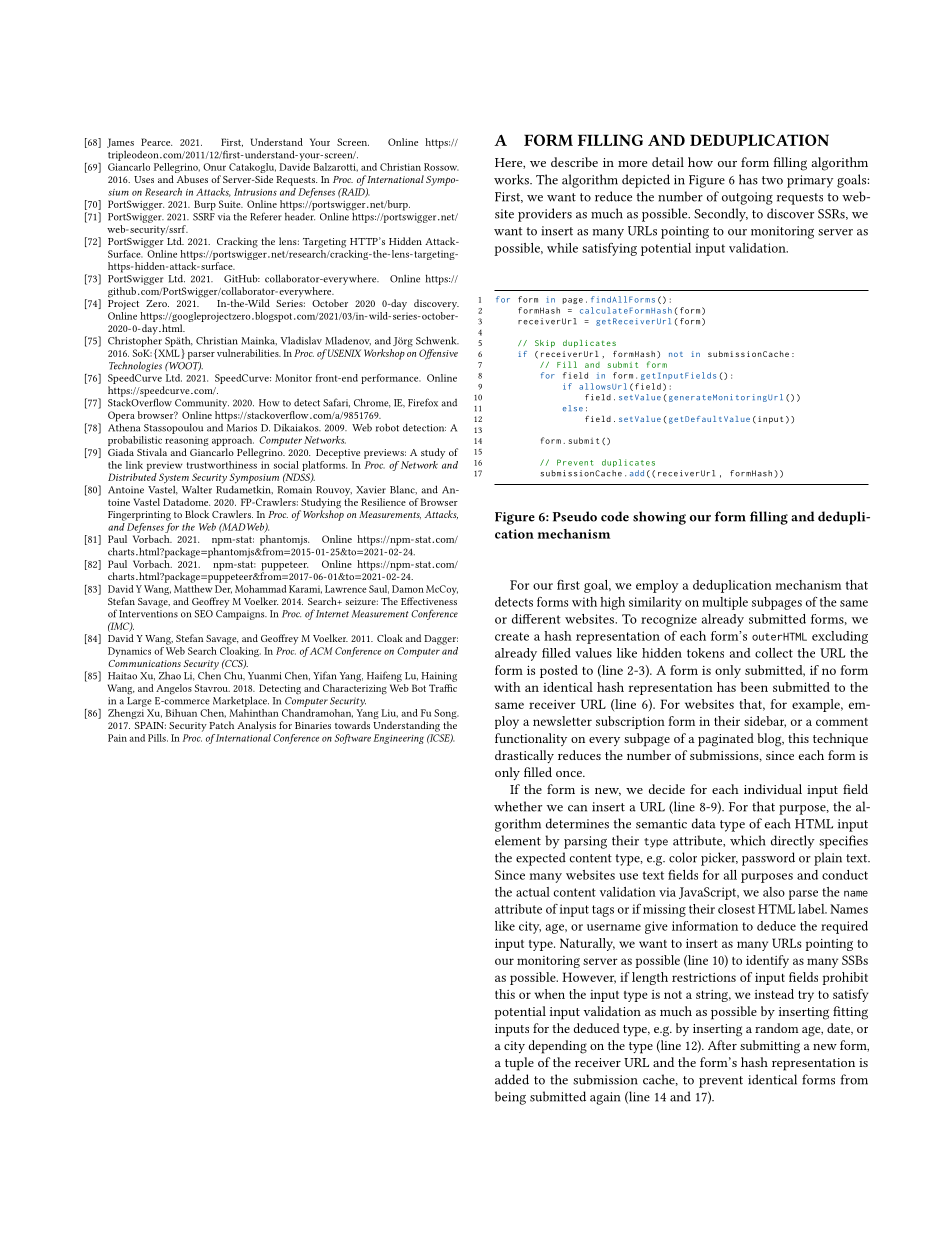 The height and width of the screenshot is (1233, 952). Describe the element at coordinates (748, 840) in the screenshot. I see `which` at that location.
